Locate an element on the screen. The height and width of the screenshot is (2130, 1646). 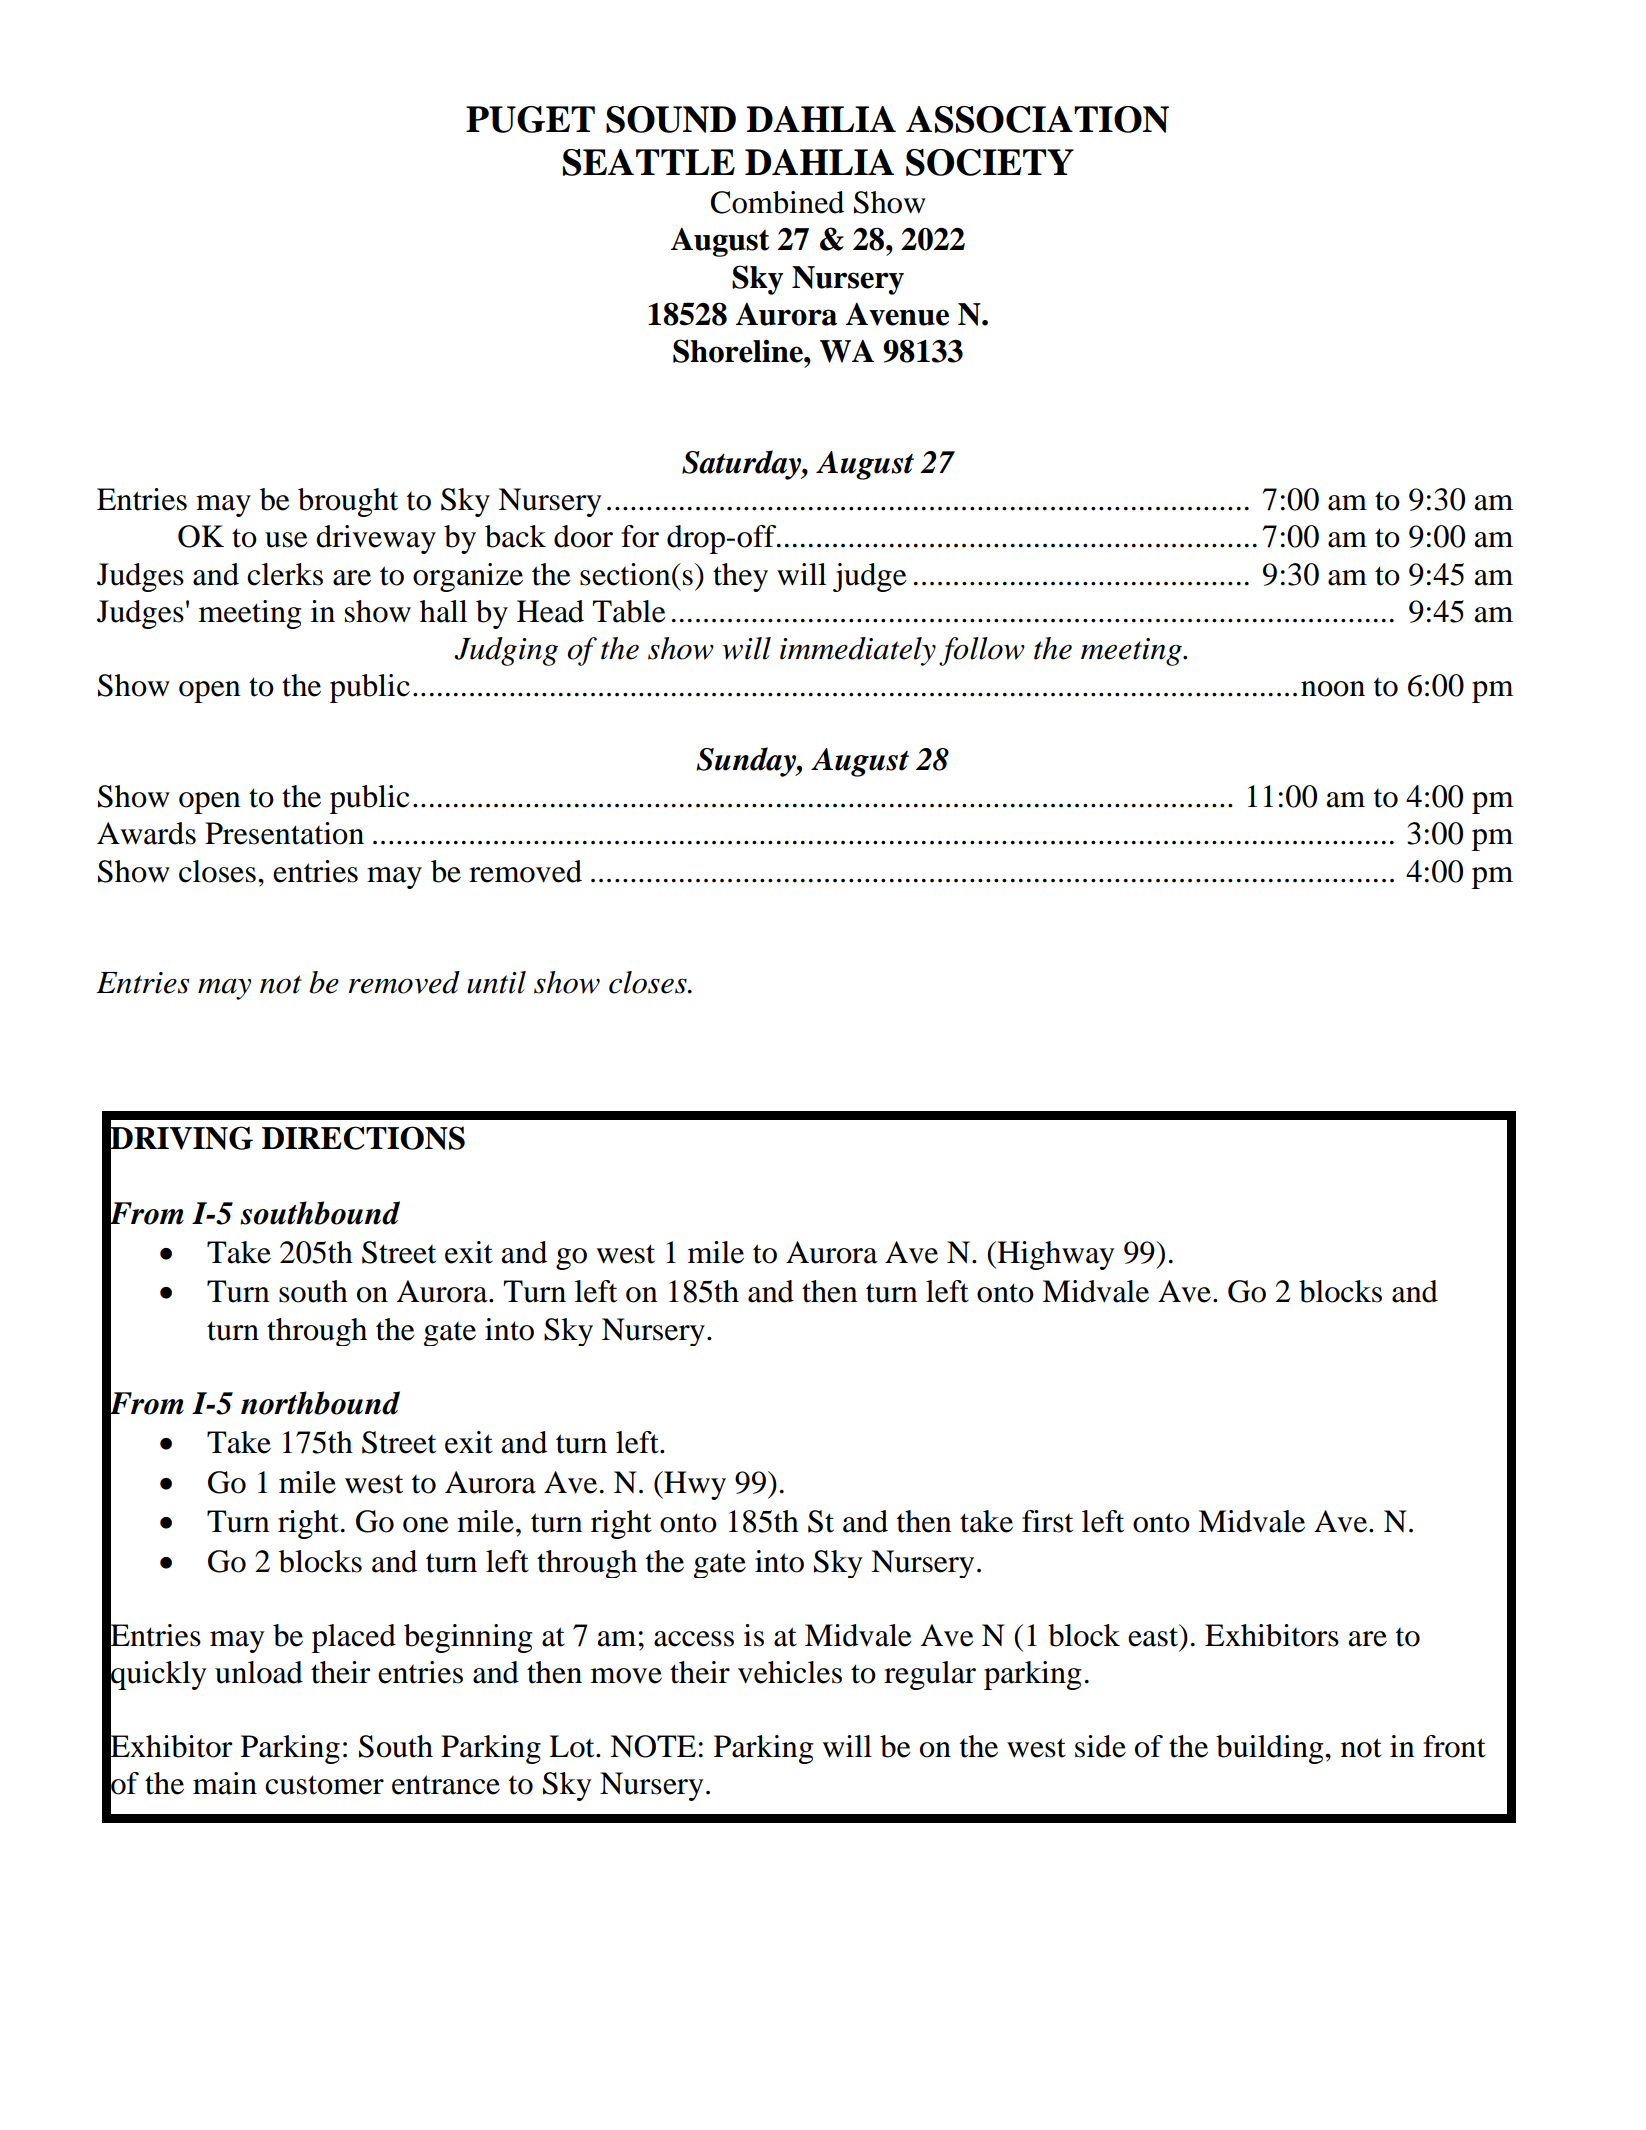
customer is located at coordinates (324, 1785).
